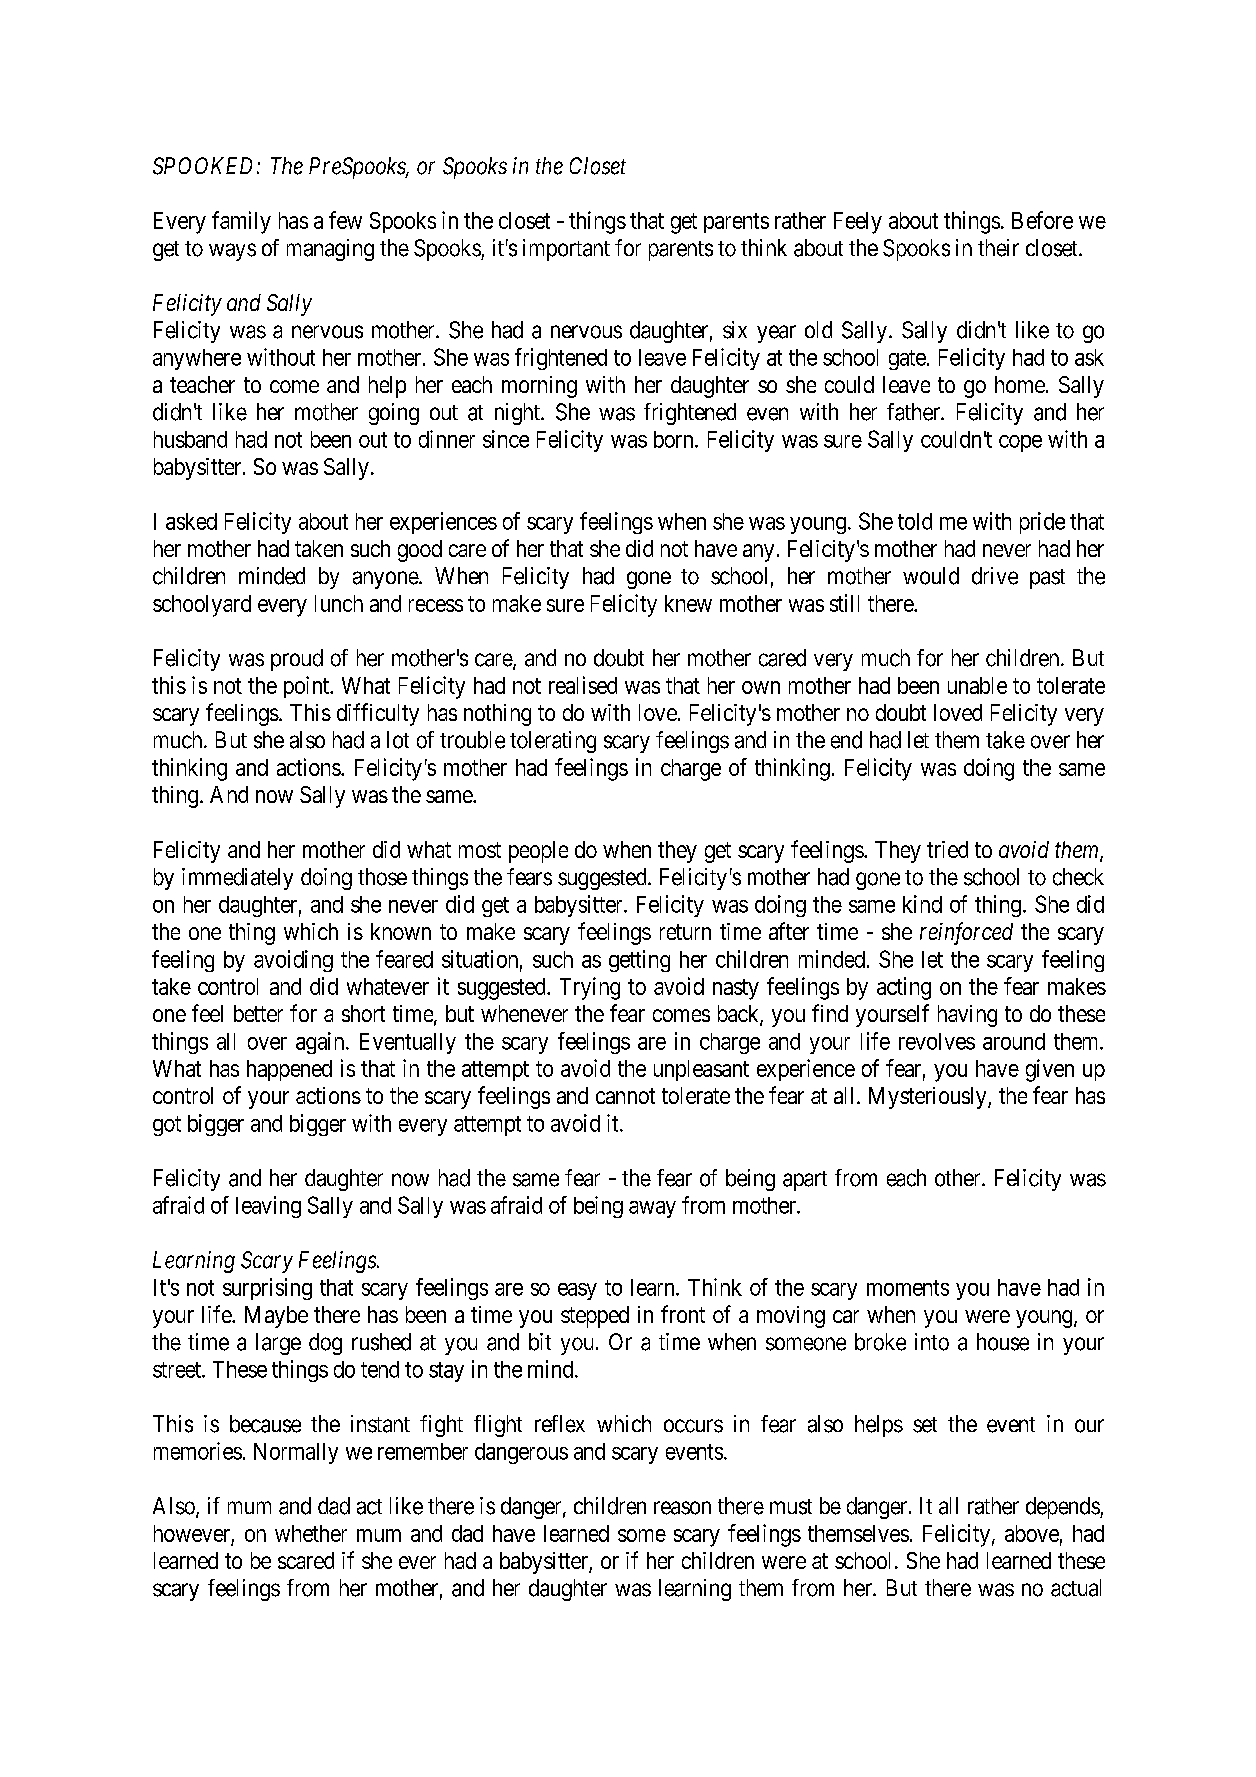  What do you see at coordinates (688, 603) in the screenshot?
I see `knew` at bounding box center [688, 603].
